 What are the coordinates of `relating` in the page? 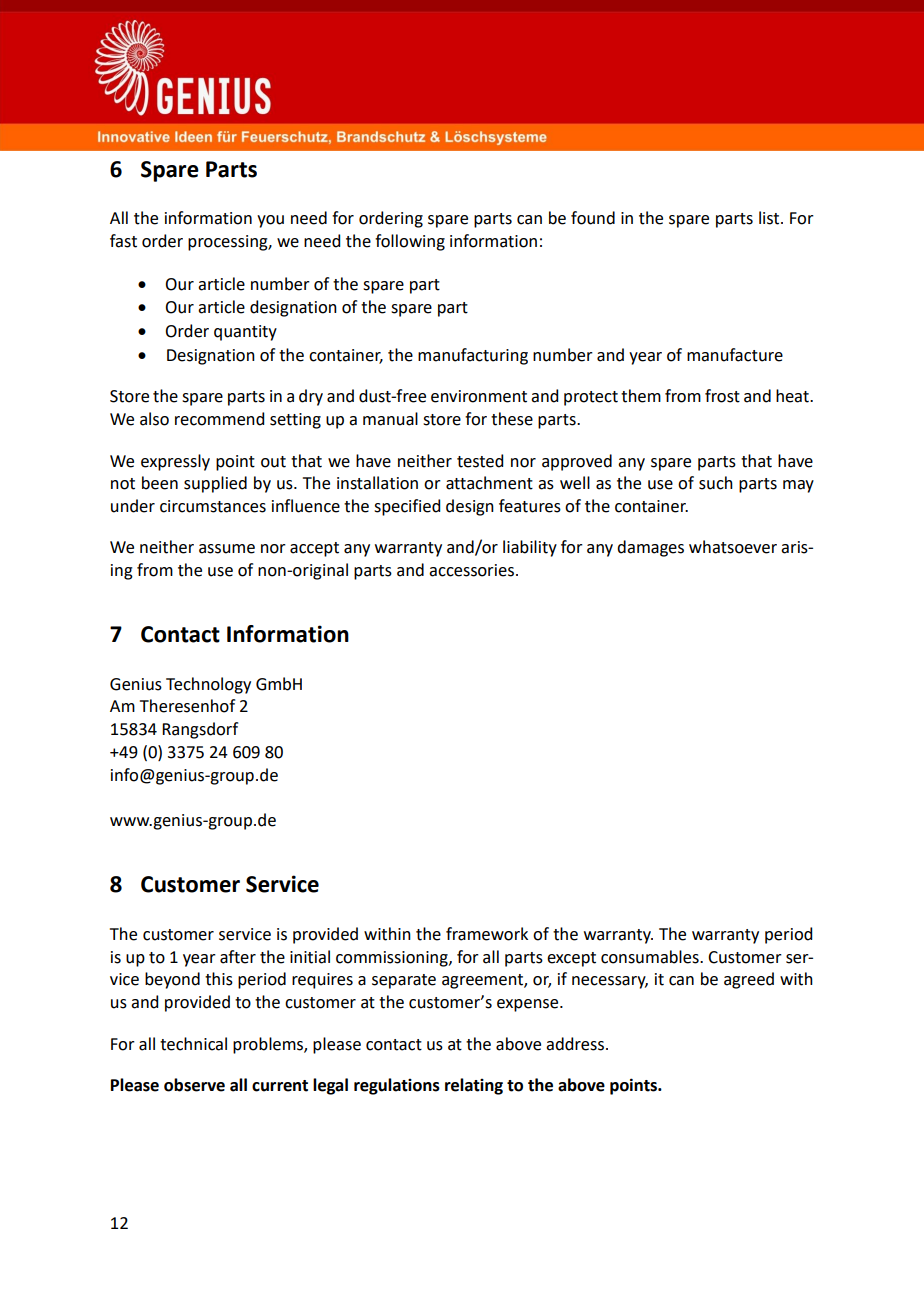 It's located at (474, 1086).
